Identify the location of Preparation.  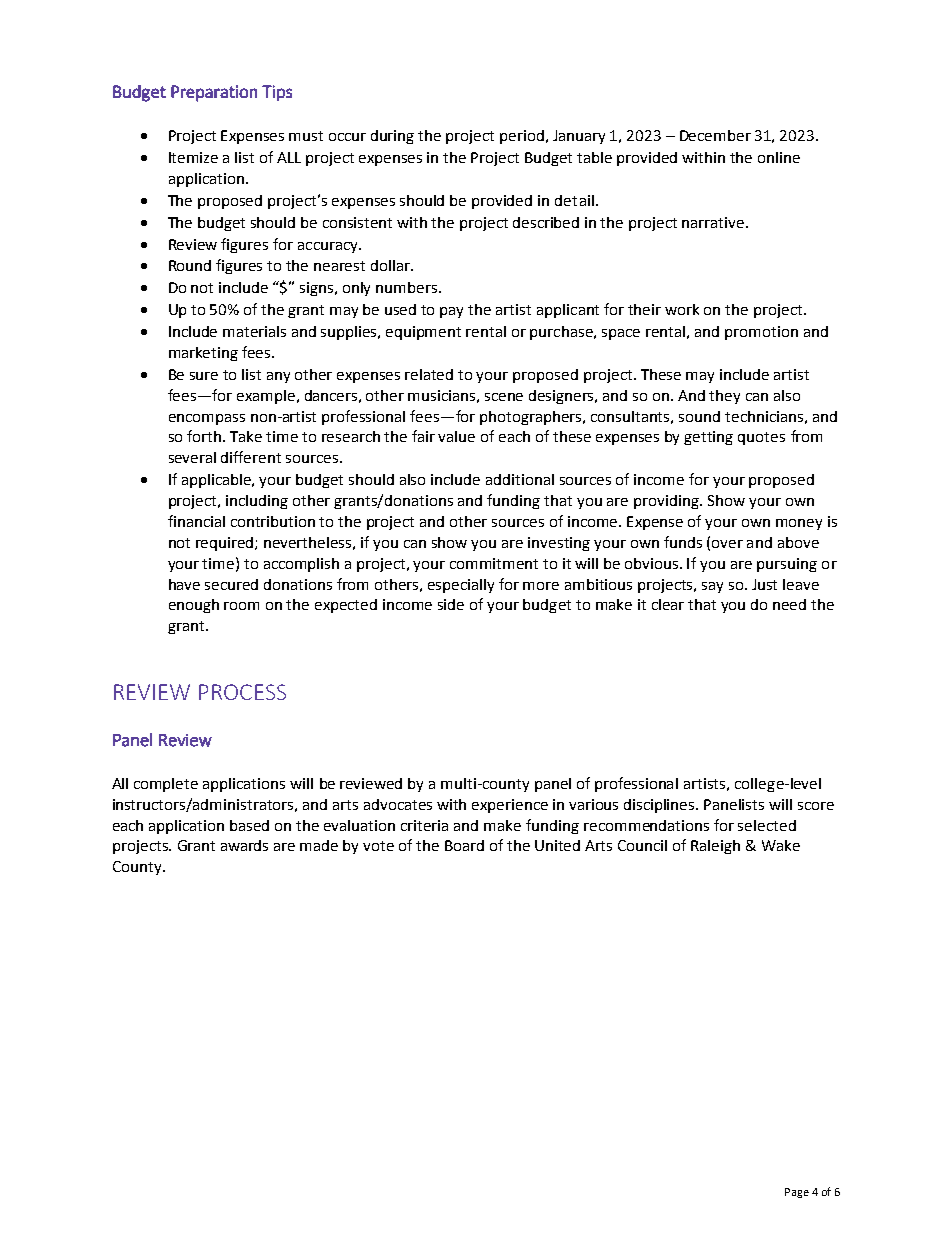
(214, 93).
